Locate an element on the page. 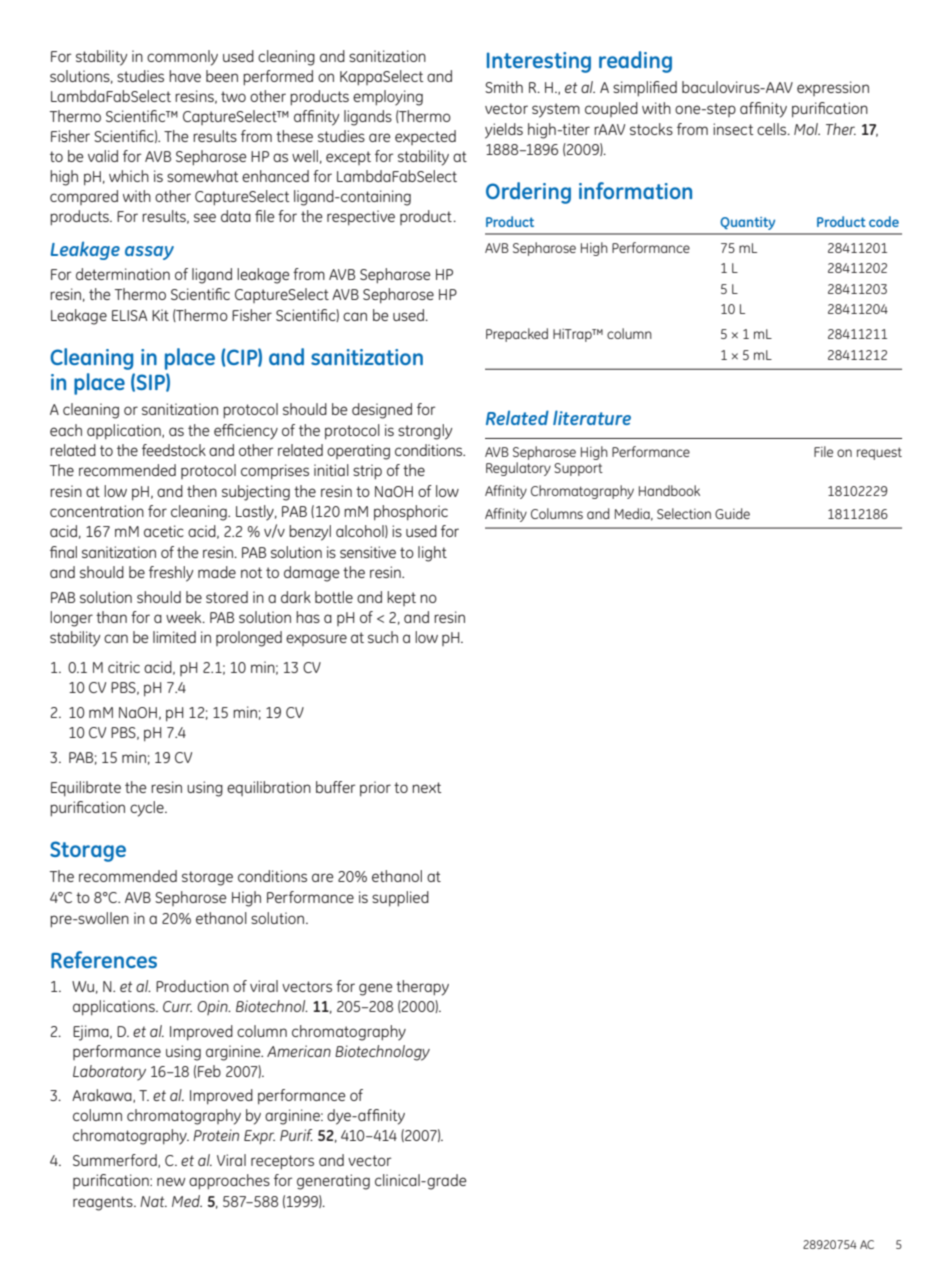  next is located at coordinates (427, 787).
